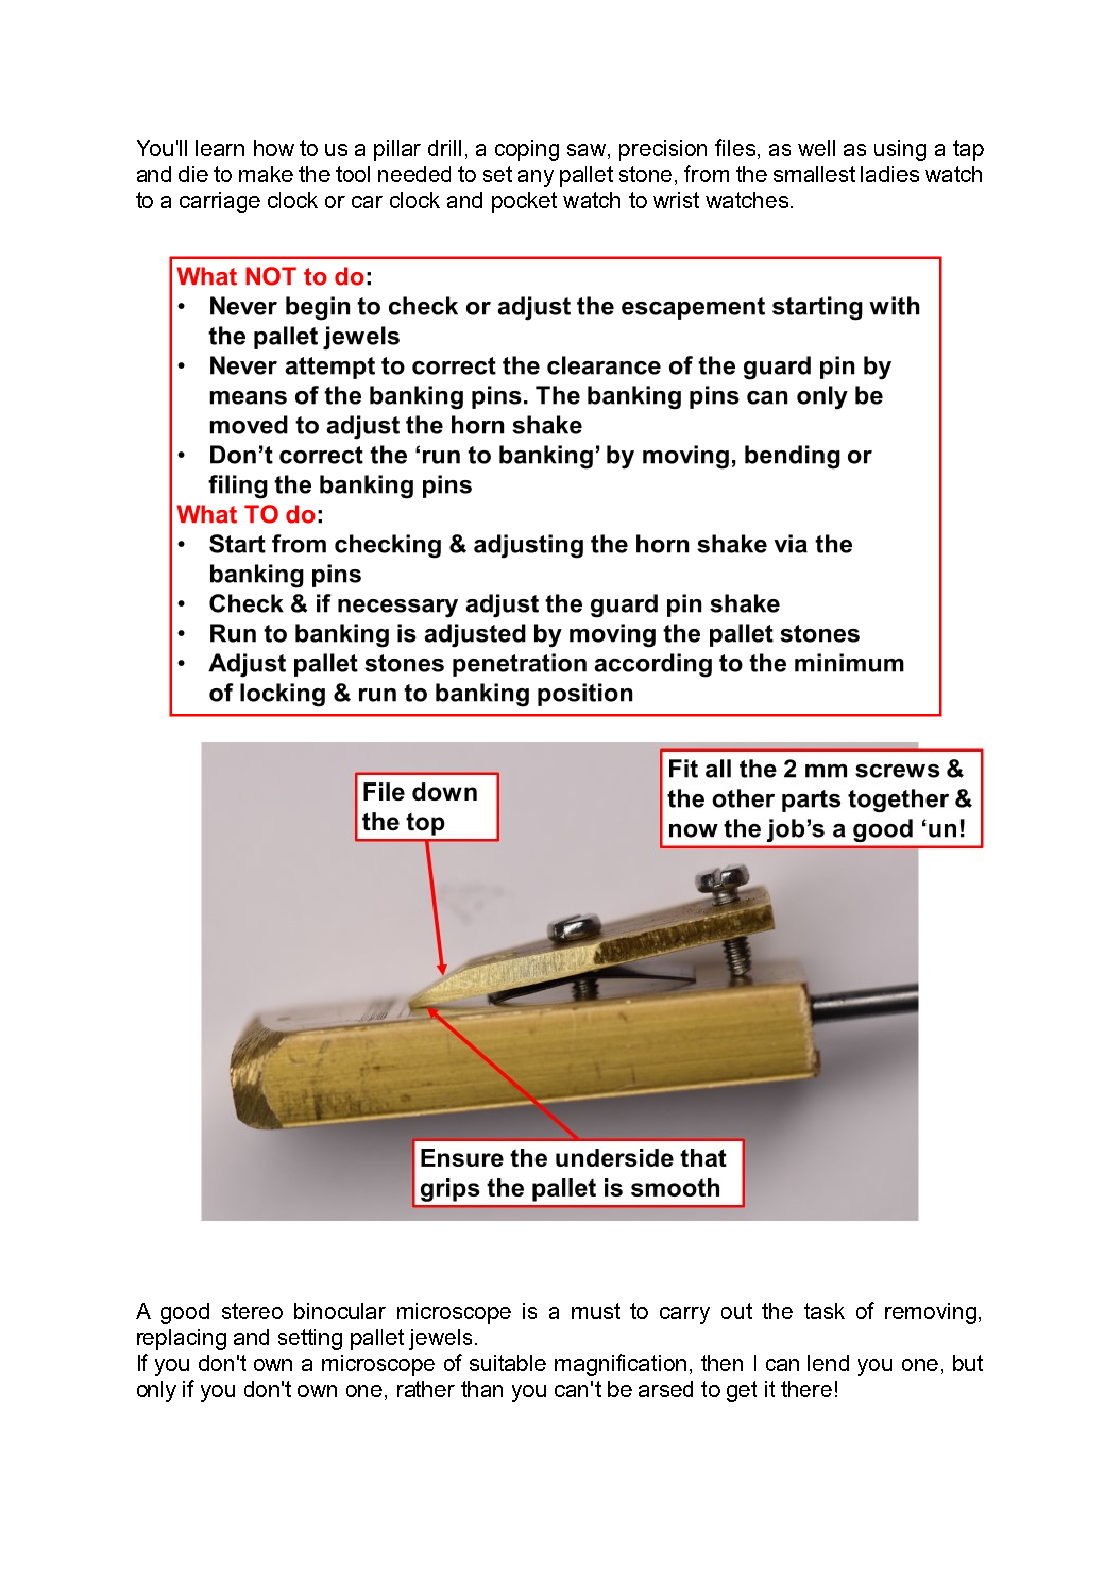 Image resolution: width=1120 pixels, height=1584 pixels. What do you see at coordinates (220, 202) in the image?
I see `carriage` at bounding box center [220, 202].
